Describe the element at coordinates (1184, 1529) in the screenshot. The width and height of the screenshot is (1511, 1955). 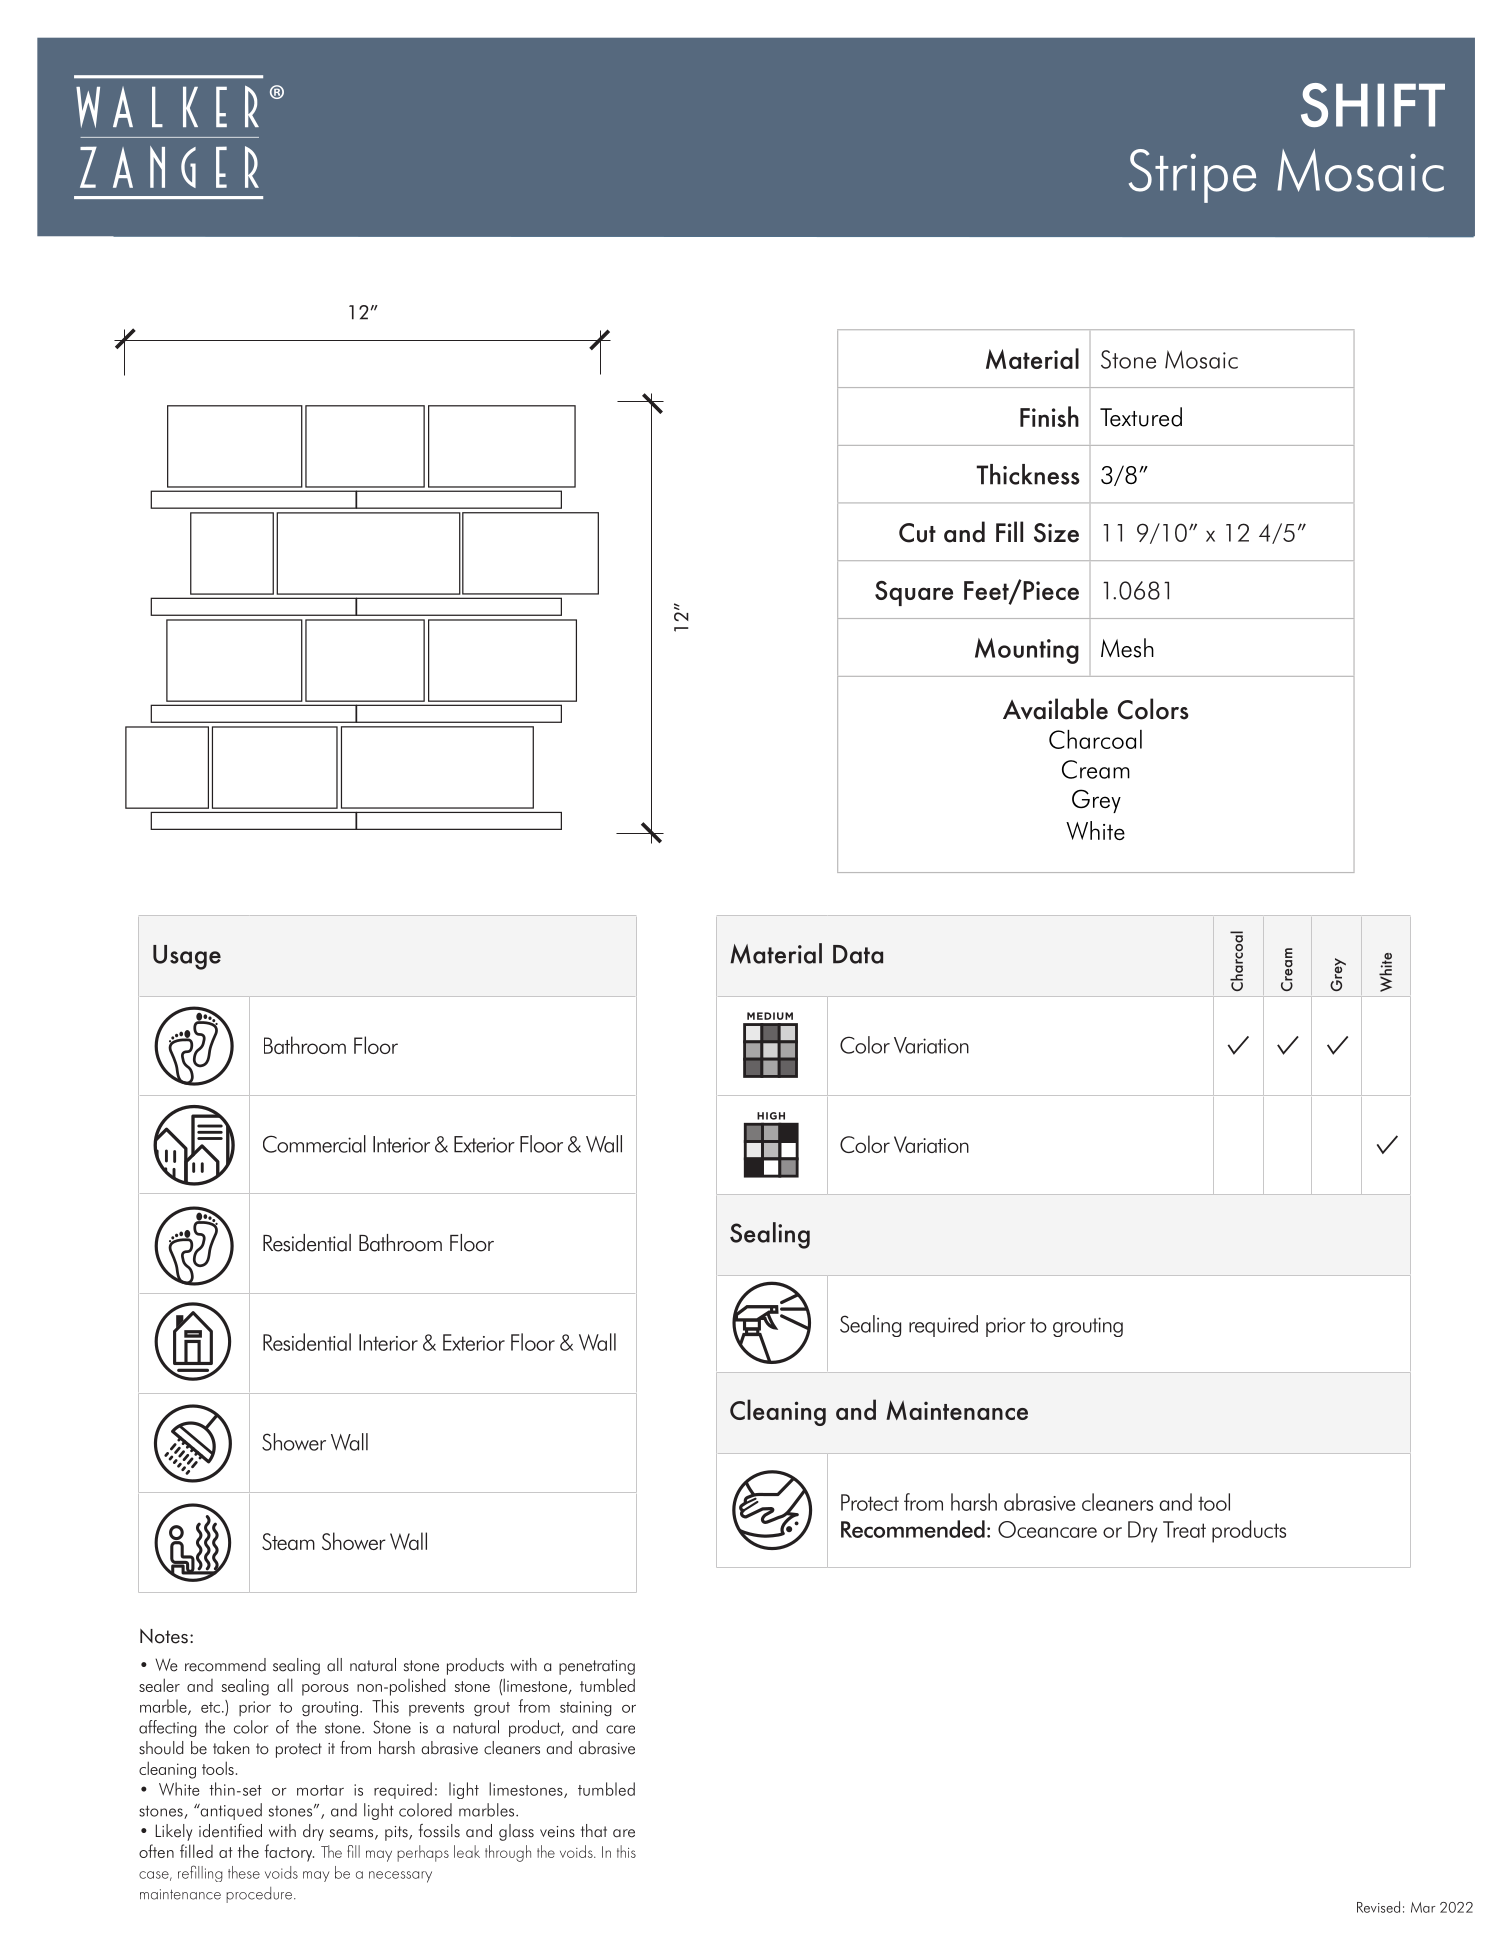
I see `Treat` at that location.
